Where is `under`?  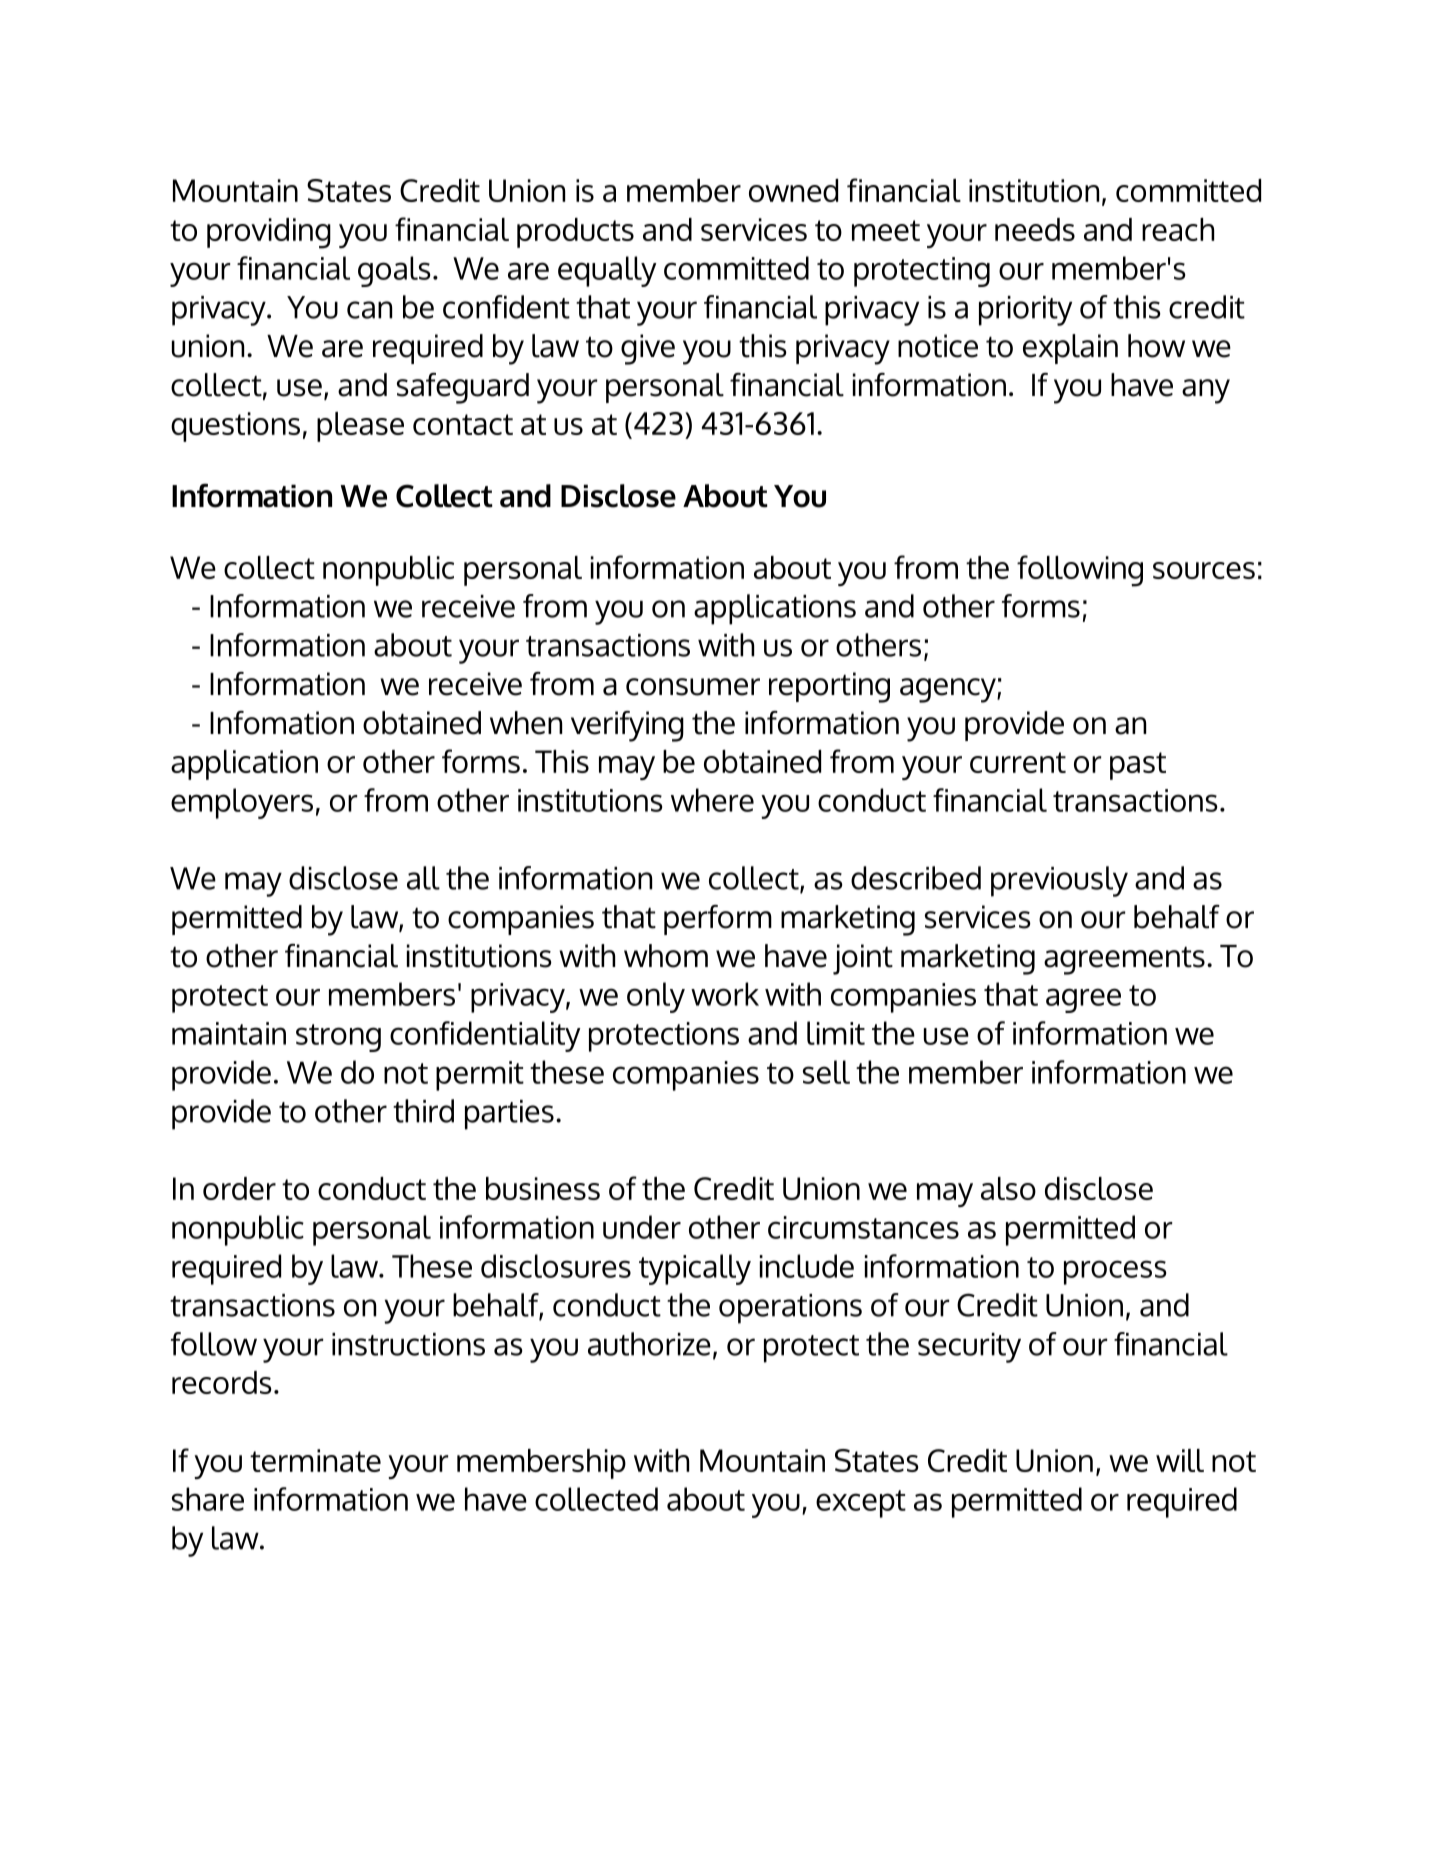
under is located at coordinates (642, 1227).
